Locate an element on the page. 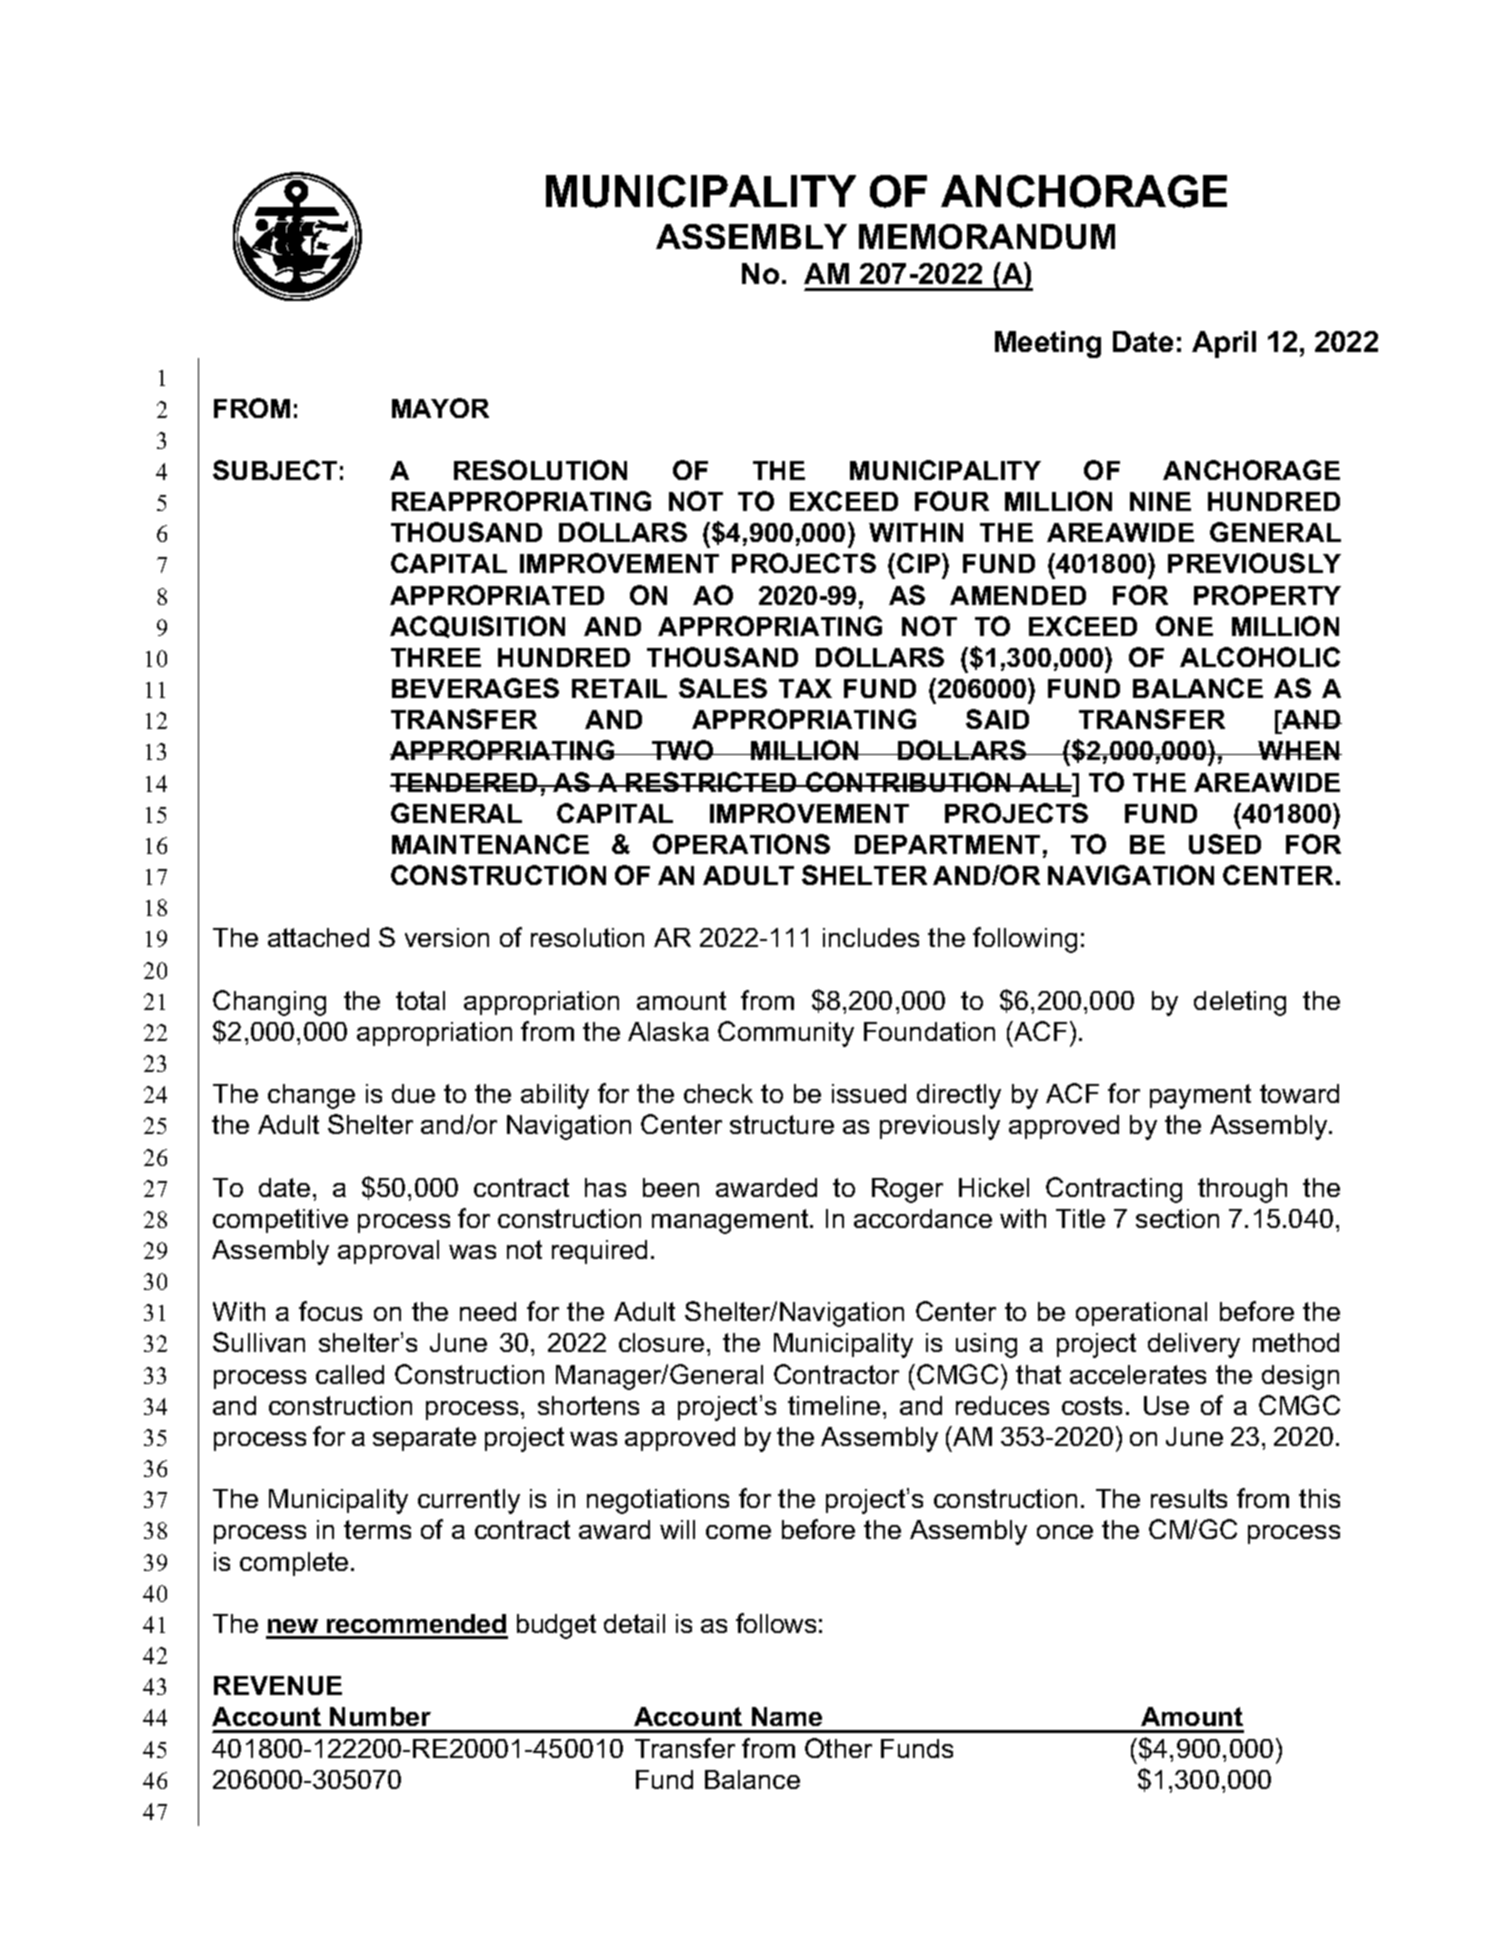 The image size is (1508, 1951). deleting is located at coordinates (1240, 1003).
